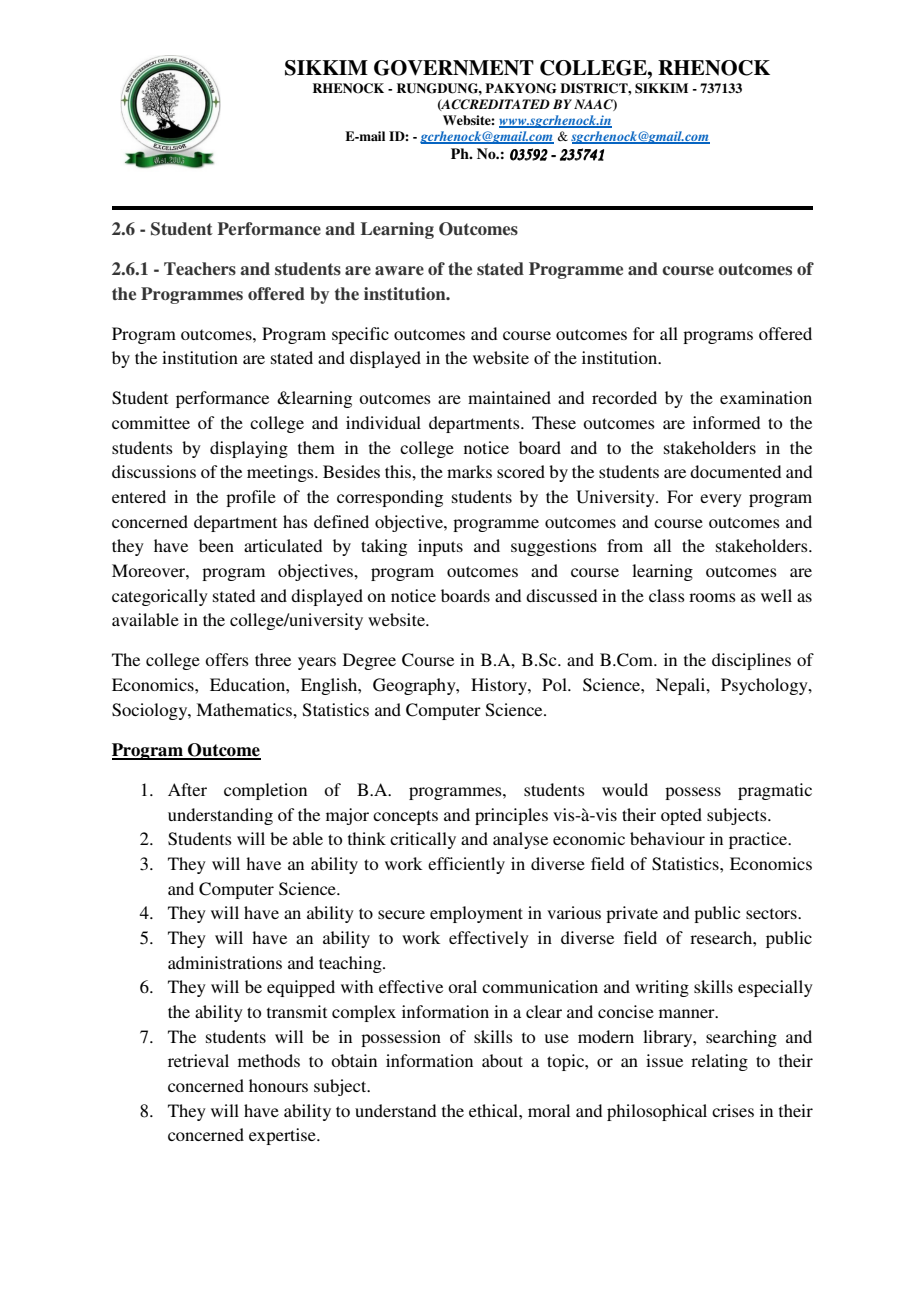 This screenshot has height=1308, width=924. What do you see at coordinates (405, 817) in the screenshot?
I see `concepts` at bounding box center [405, 817].
